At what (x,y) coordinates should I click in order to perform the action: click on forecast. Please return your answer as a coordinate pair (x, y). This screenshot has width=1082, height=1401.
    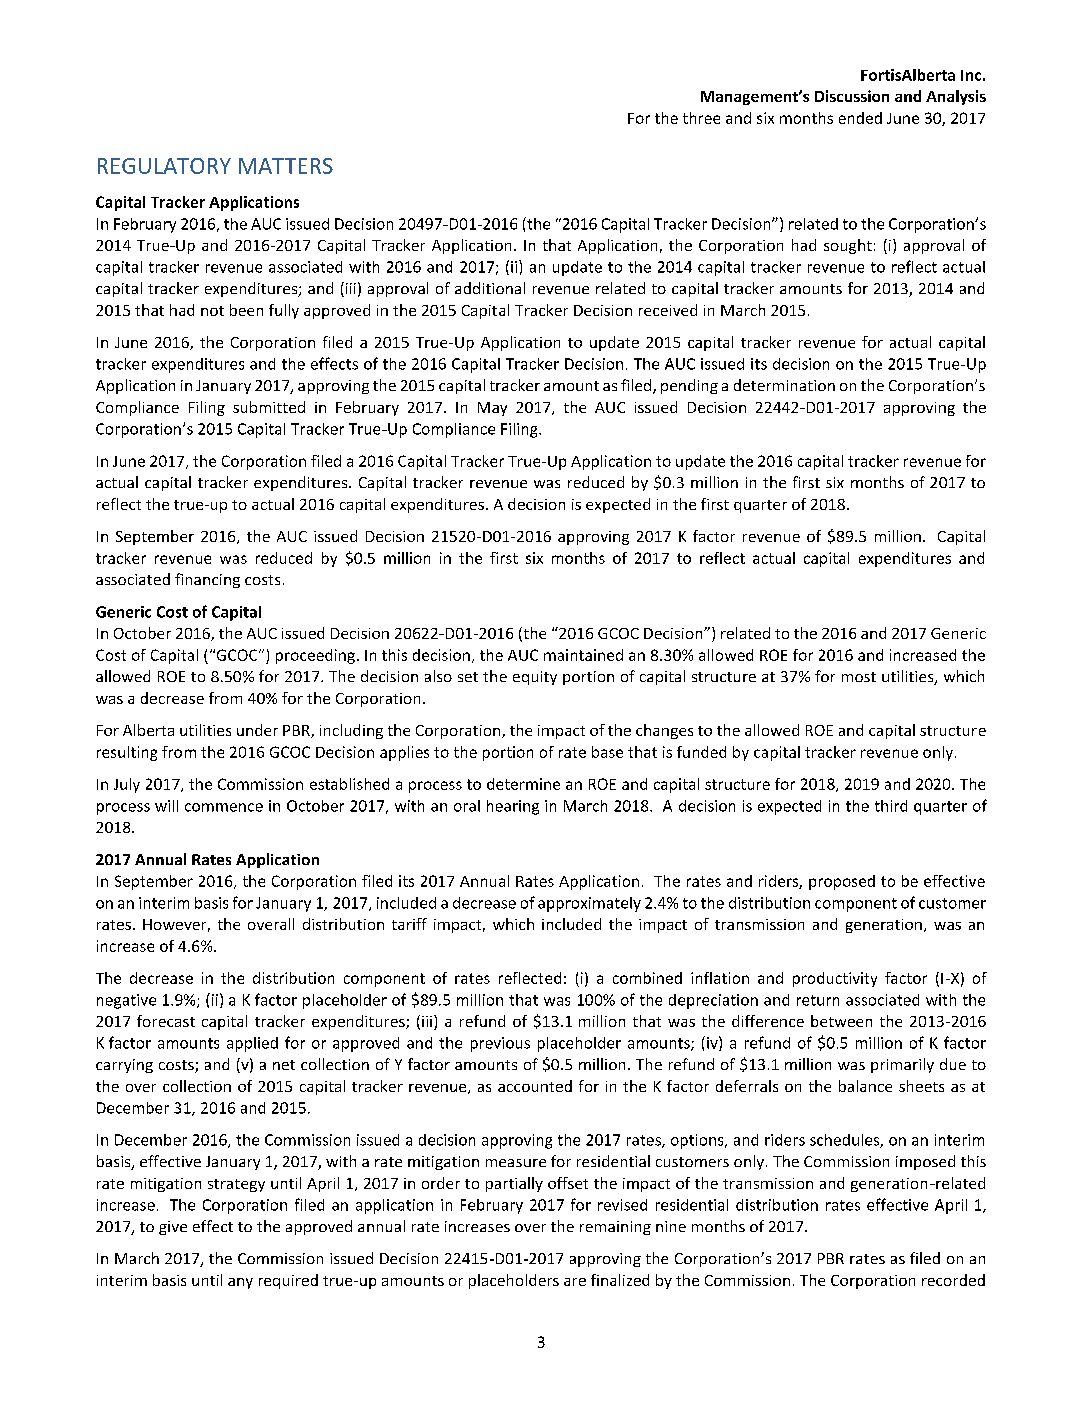
    Looking at the image, I should click on (166, 1021).
